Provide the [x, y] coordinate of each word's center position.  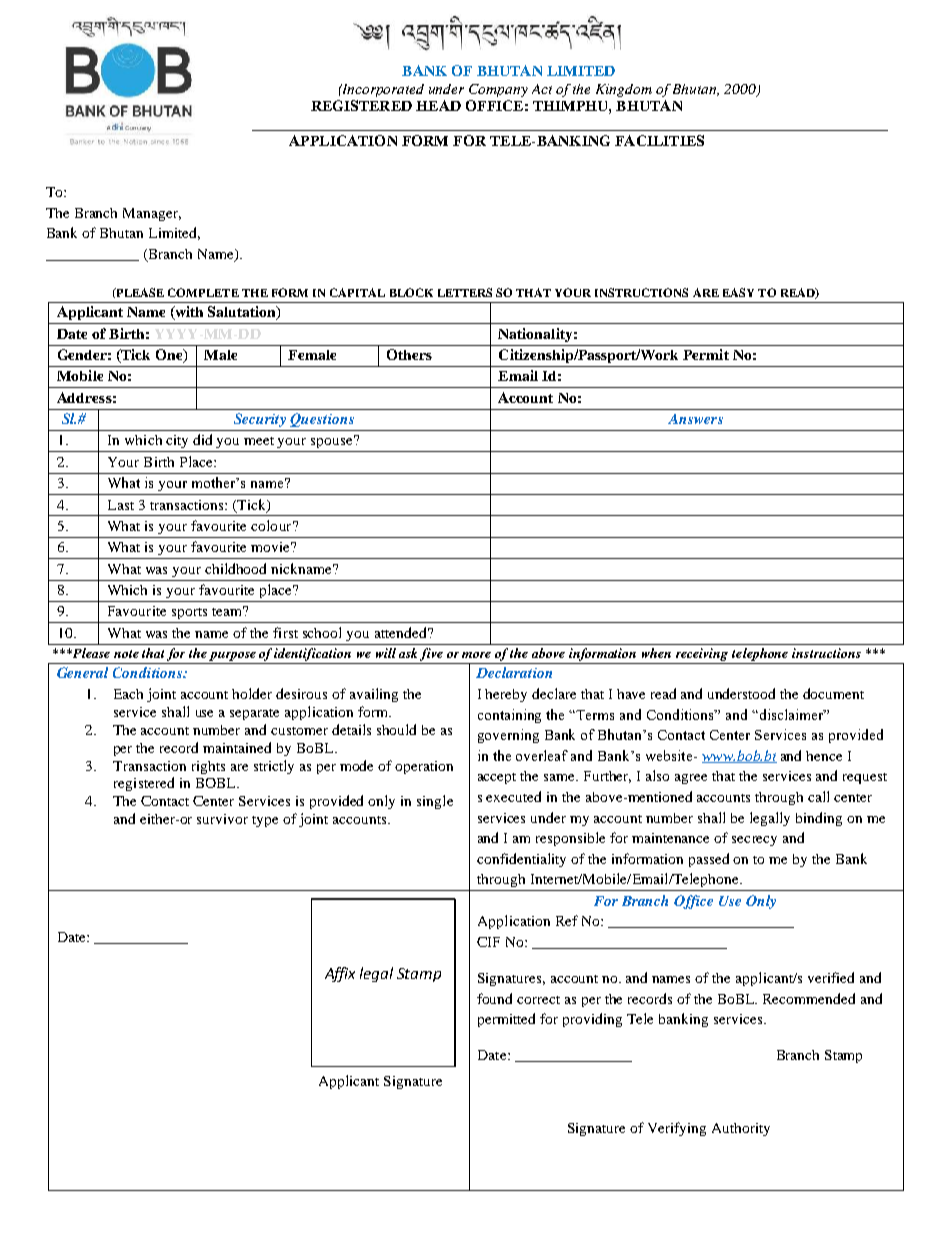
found [494, 998]
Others [409, 354]
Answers [695, 419]
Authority [741, 1129]
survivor [222, 819]
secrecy [754, 841]
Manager [152, 214]
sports [189, 613]
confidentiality [521, 860]
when [656, 653]
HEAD [438, 105]
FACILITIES [659, 140]
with [188, 313]
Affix [340, 974]
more [476, 655]
